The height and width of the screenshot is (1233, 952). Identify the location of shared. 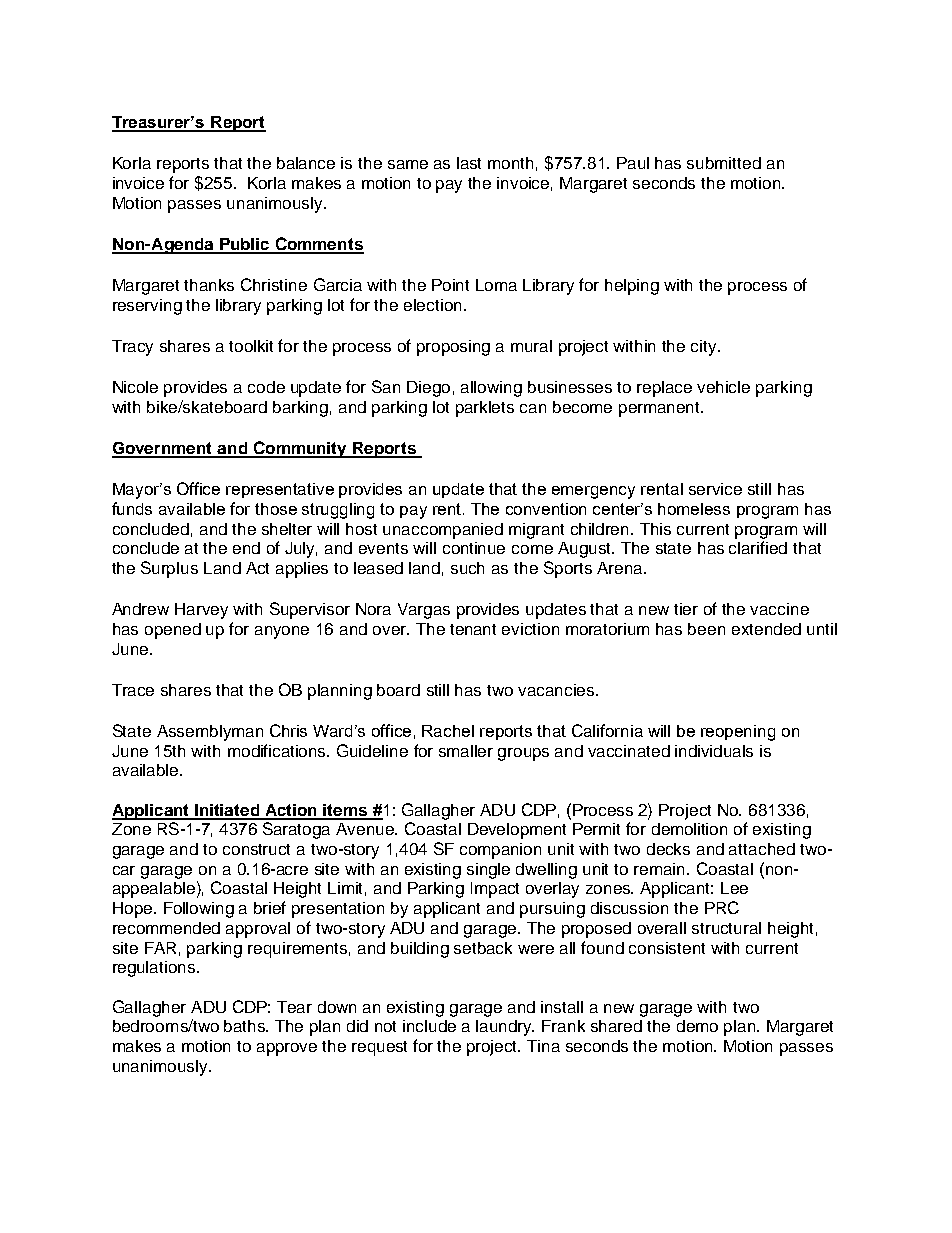
(616, 1026).
